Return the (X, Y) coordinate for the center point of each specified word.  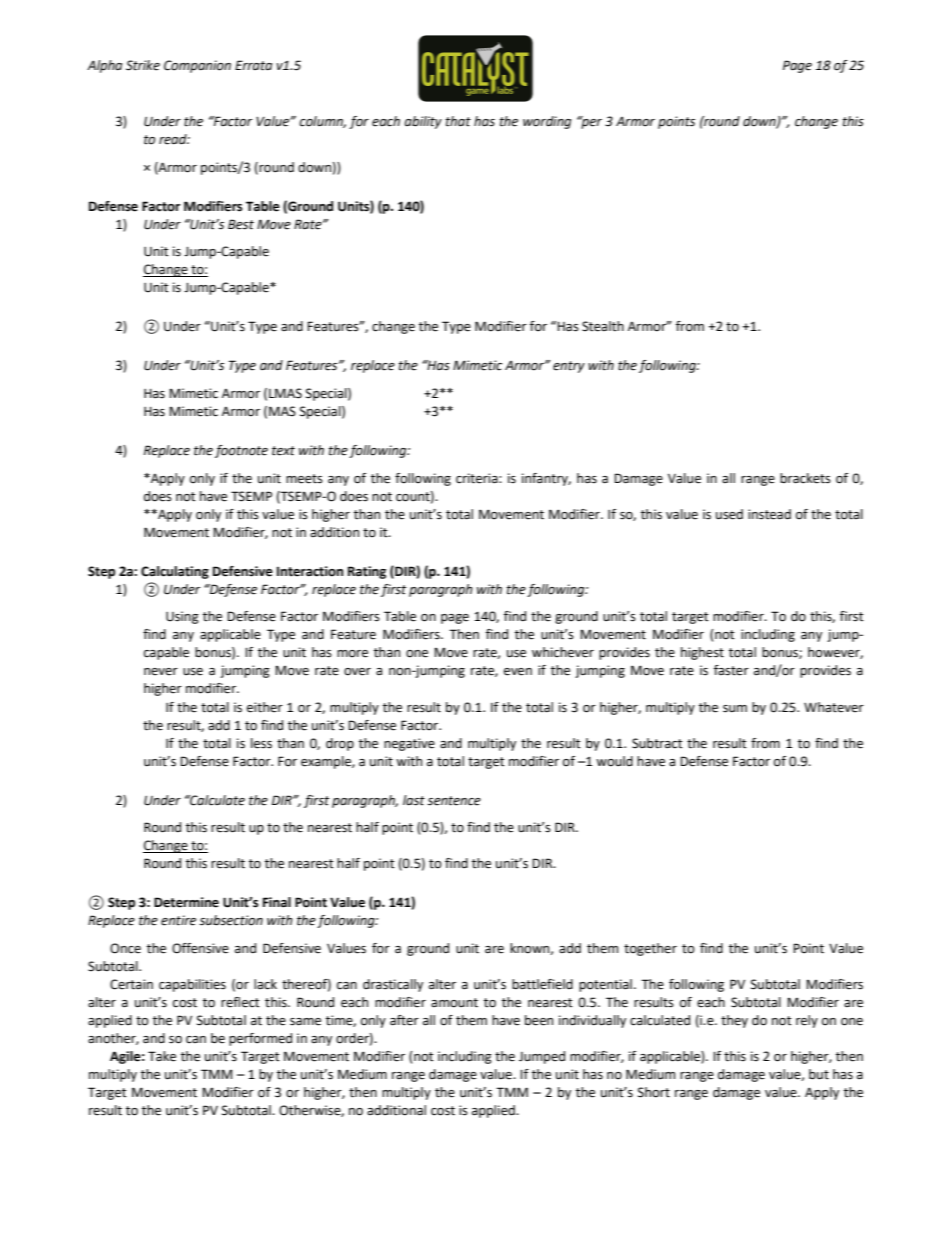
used (729, 514)
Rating (367, 572)
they (734, 1021)
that (458, 121)
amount (454, 1003)
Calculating (175, 572)
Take (162, 1056)
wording (547, 122)
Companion (197, 66)
